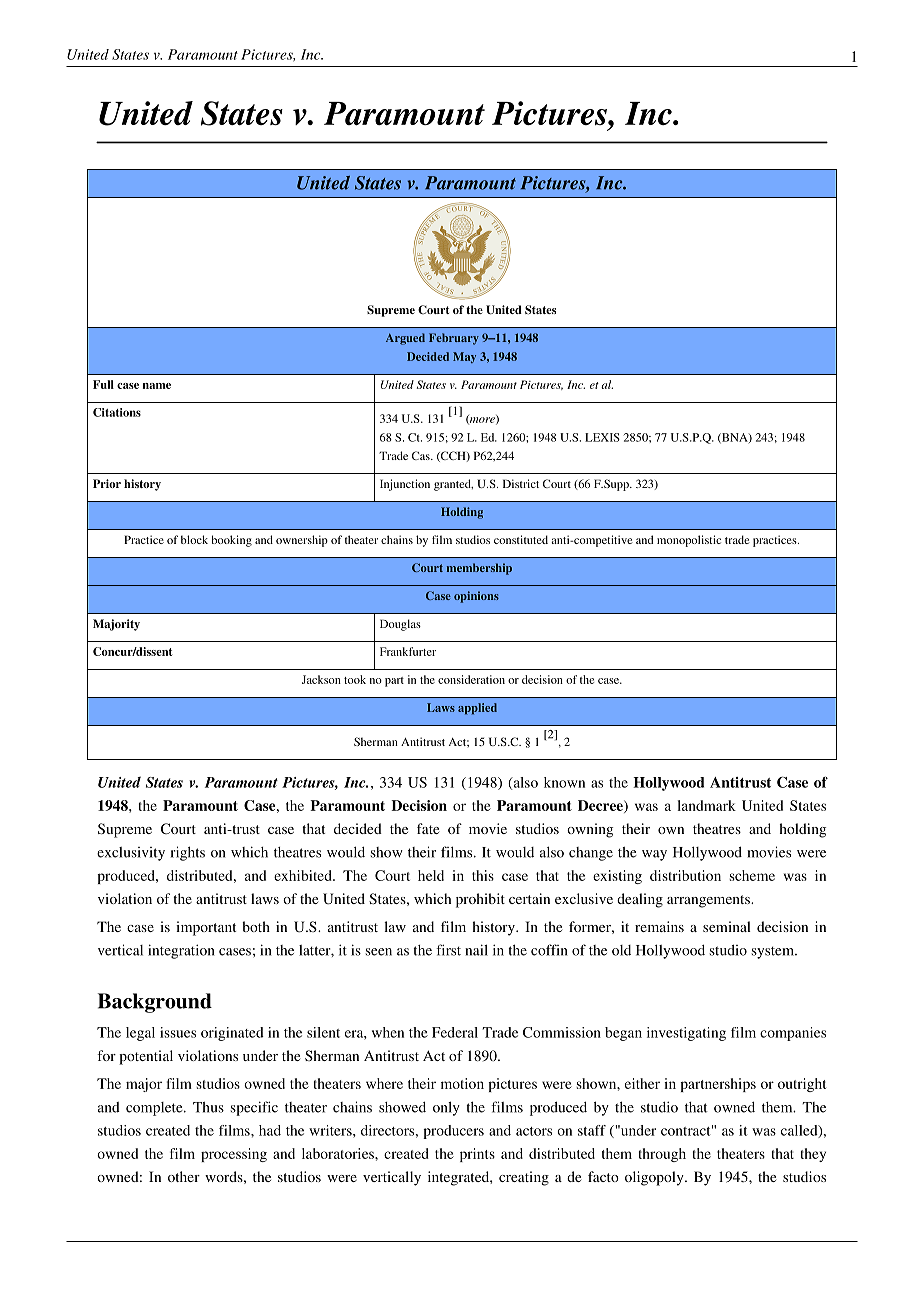 This document has width=924, height=1308. Describe the element at coordinates (602, 437) in the document. I see `LEXIS` at that location.
